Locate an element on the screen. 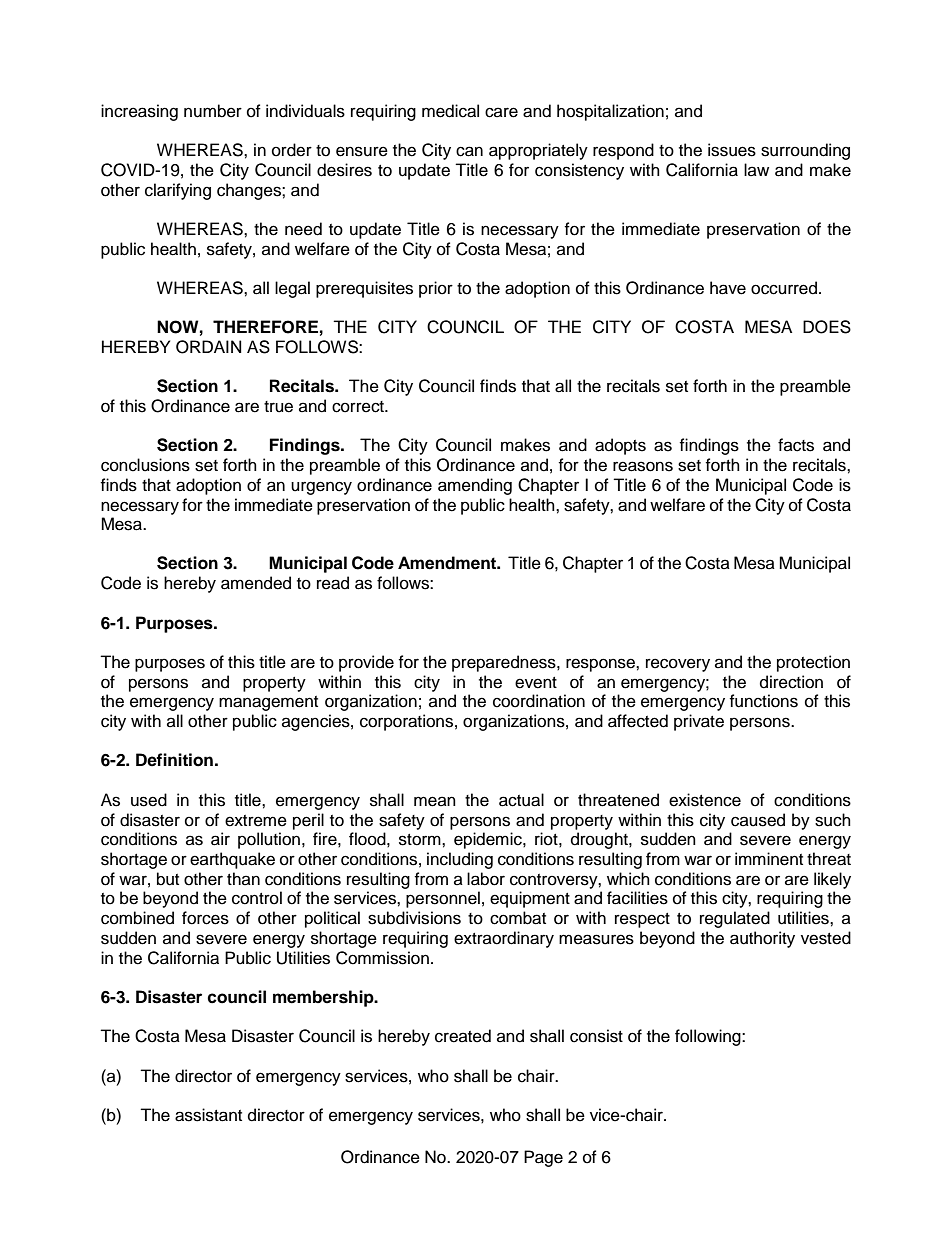 The height and width of the screenshot is (1233, 952). Page is located at coordinates (543, 1158).
